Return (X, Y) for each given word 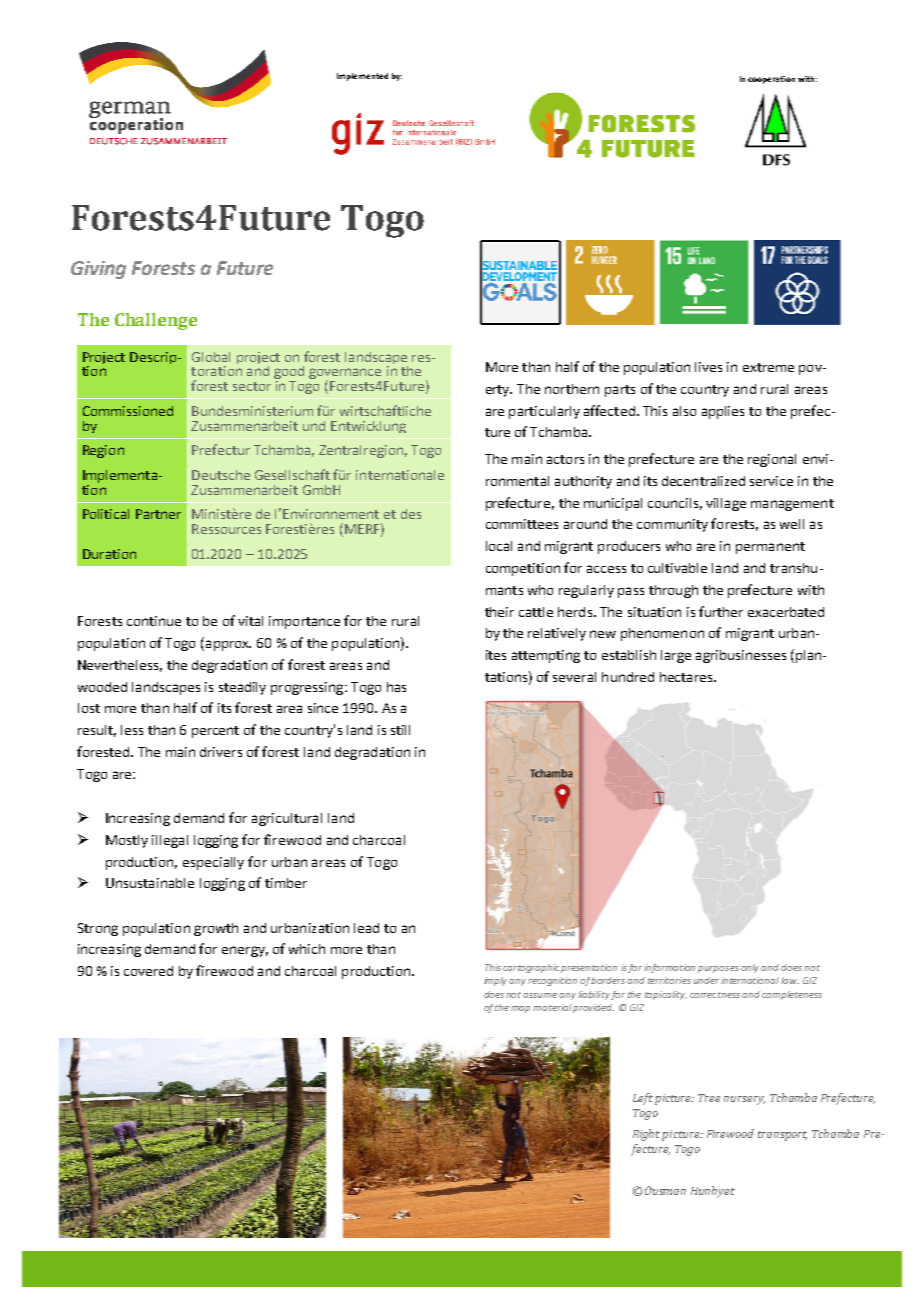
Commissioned (128, 411)
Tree (709, 1098)
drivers (221, 752)
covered (148, 971)
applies (723, 412)
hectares (687, 677)
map (520, 1009)
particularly (544, 412)
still (400, 730)
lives (708, 367)
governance (345, 375)
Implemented (362, 77)
